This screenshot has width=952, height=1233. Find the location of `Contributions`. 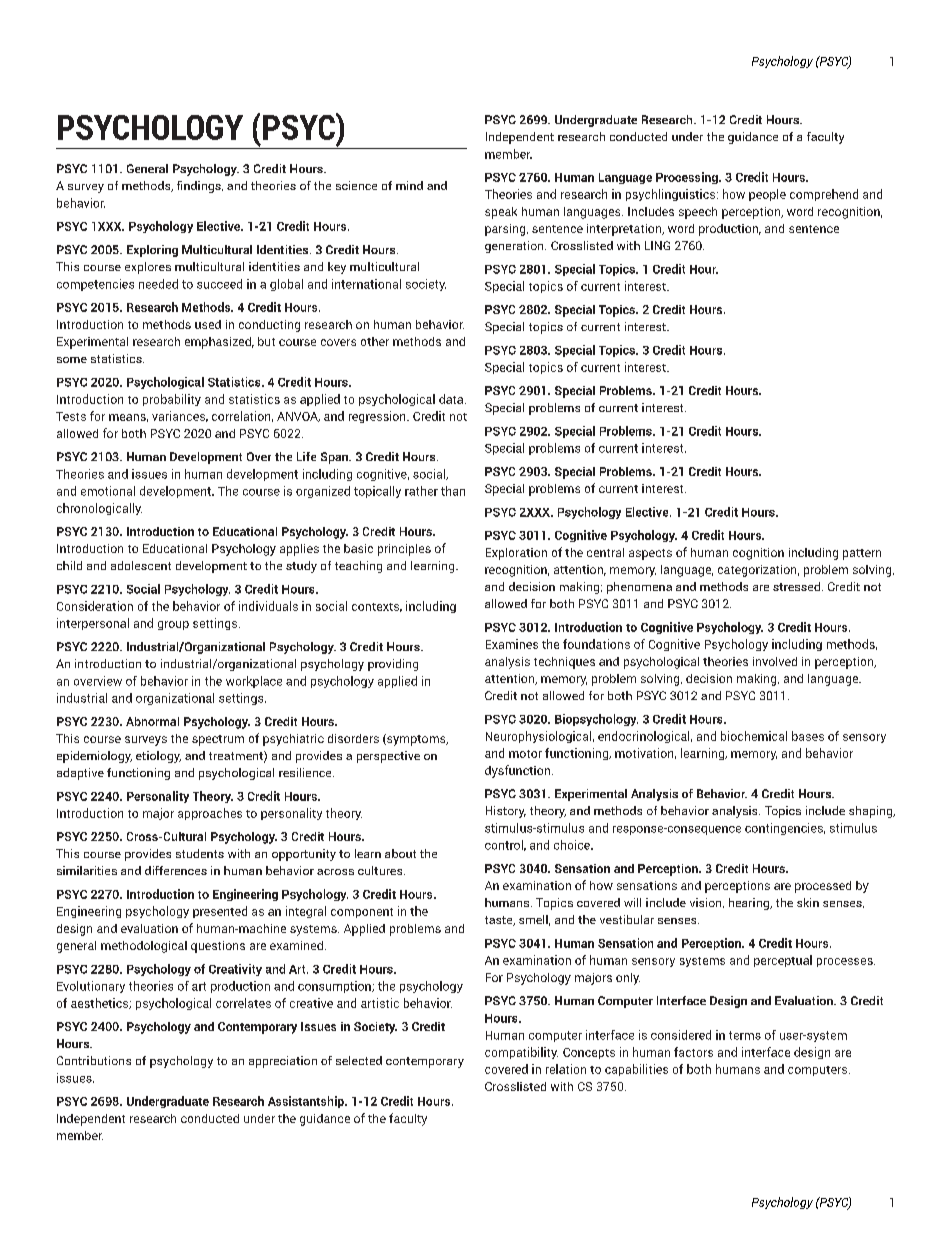

Contributions is located at coordinates (94, 1060).
